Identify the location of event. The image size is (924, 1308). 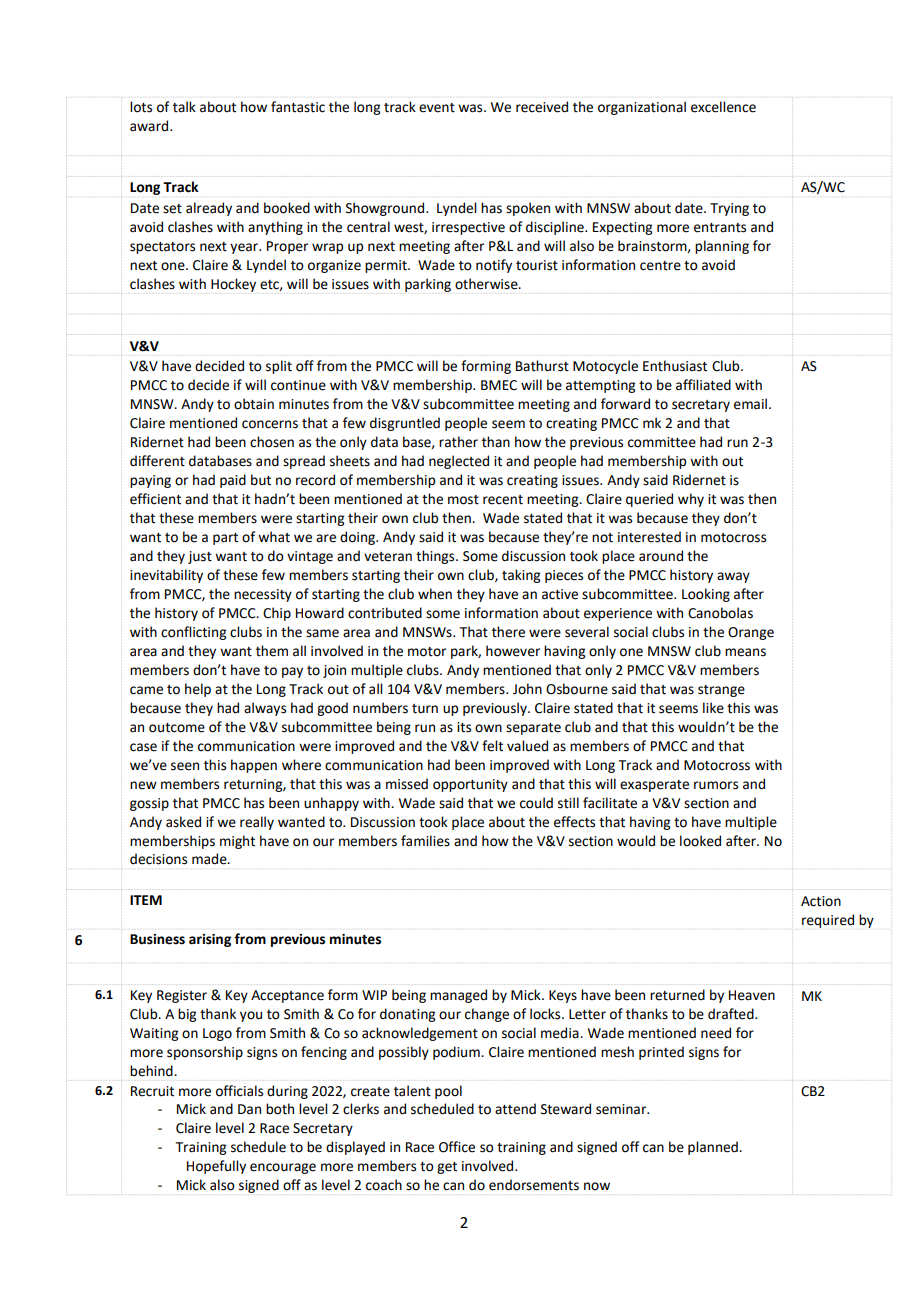
(437, 108).
